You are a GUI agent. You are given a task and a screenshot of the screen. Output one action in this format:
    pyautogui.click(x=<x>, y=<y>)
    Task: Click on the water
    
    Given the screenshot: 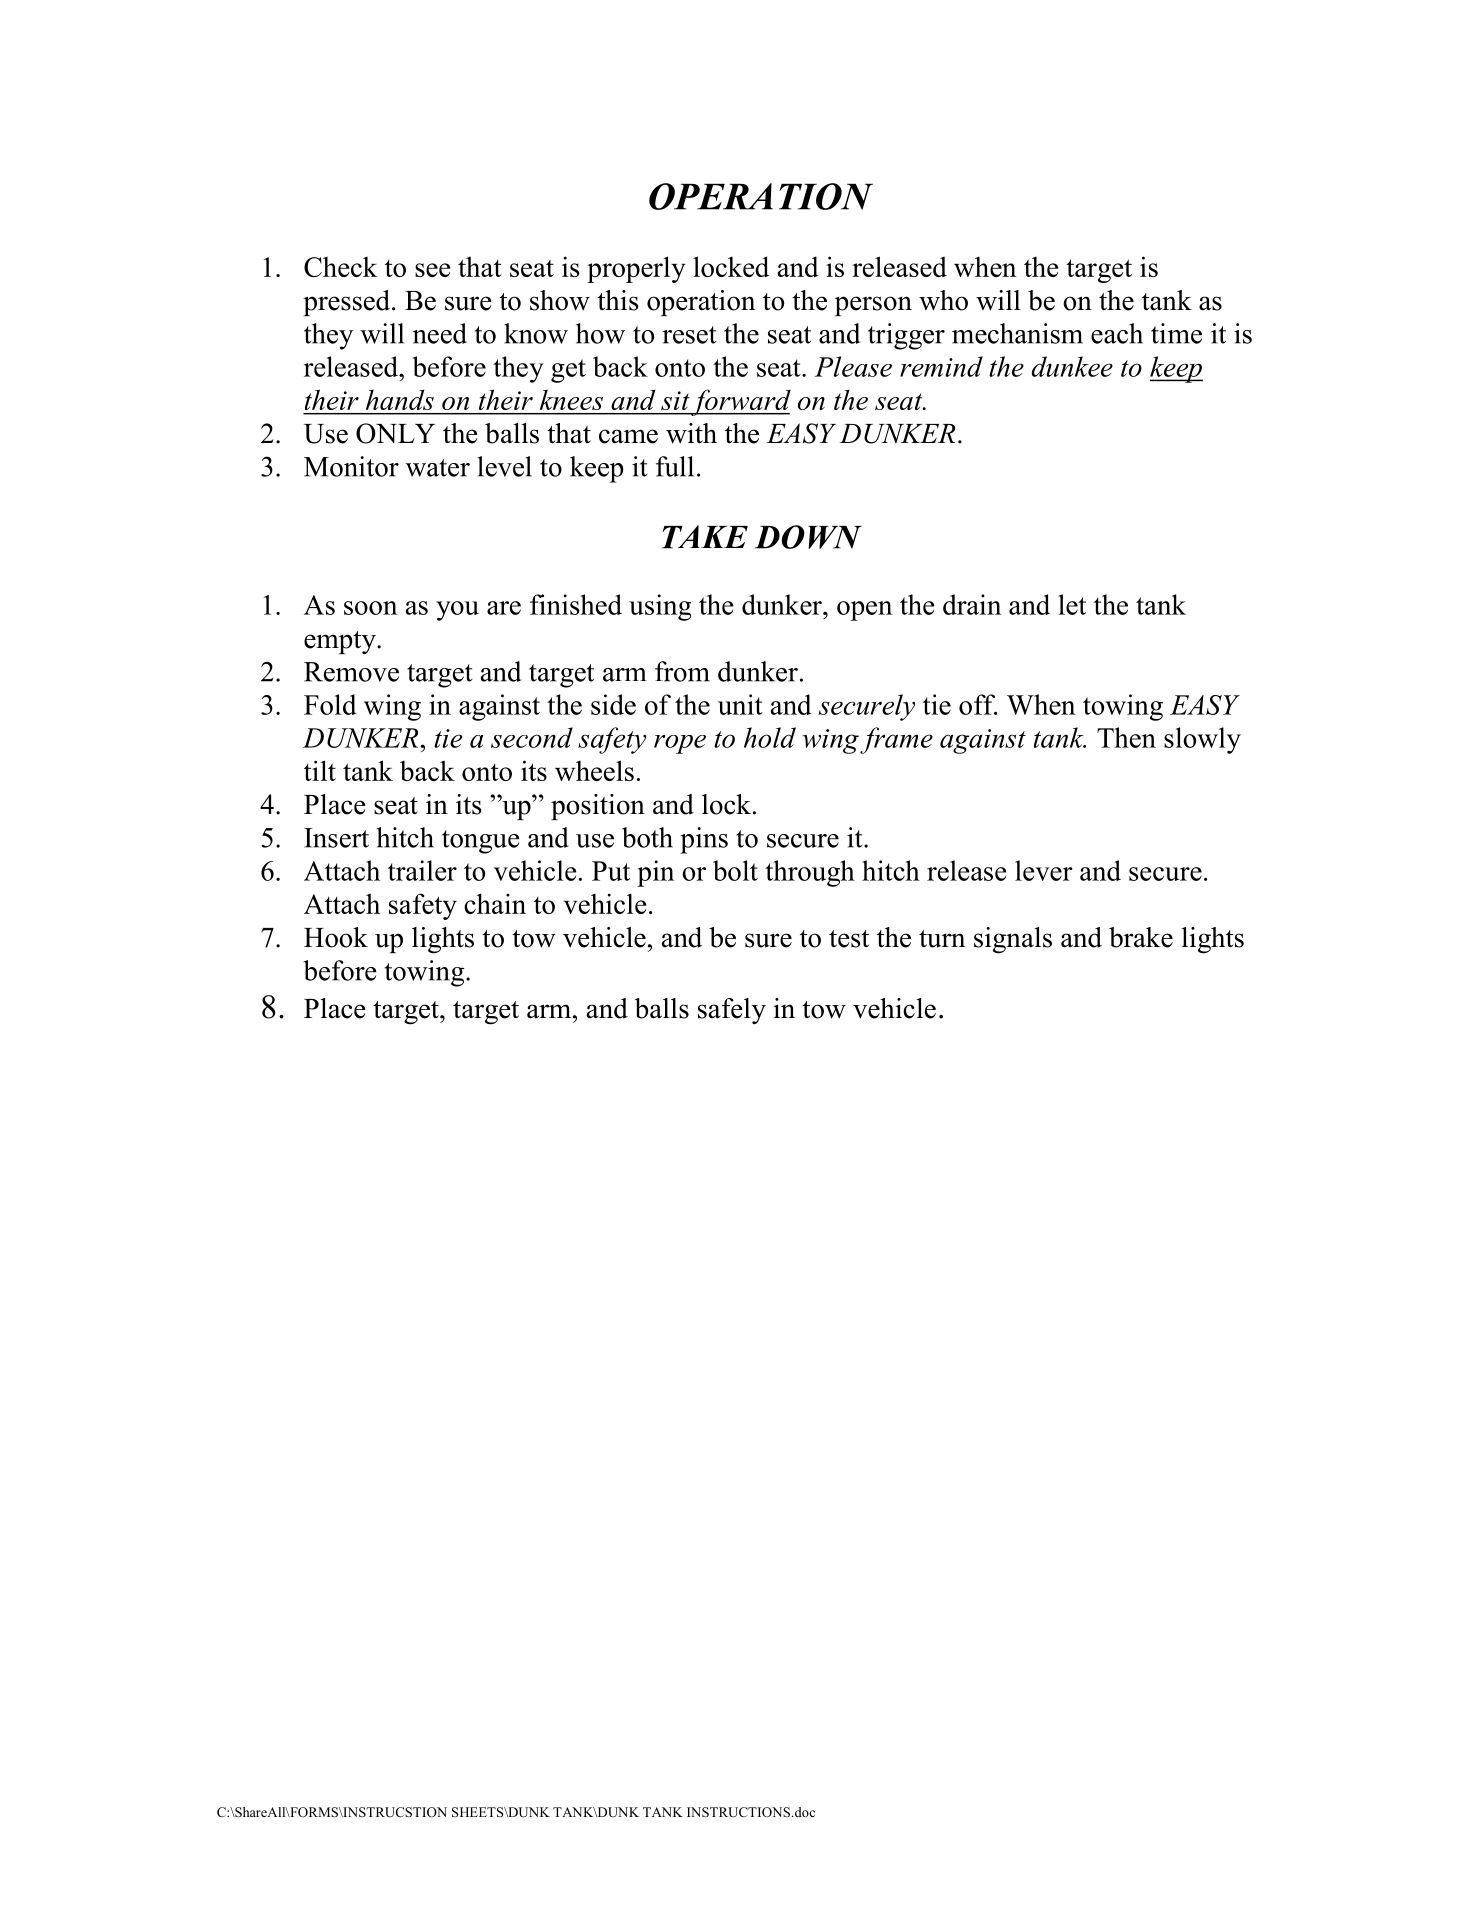 What is the action you would take?
    pyautogui.click(x=438, y=468)
